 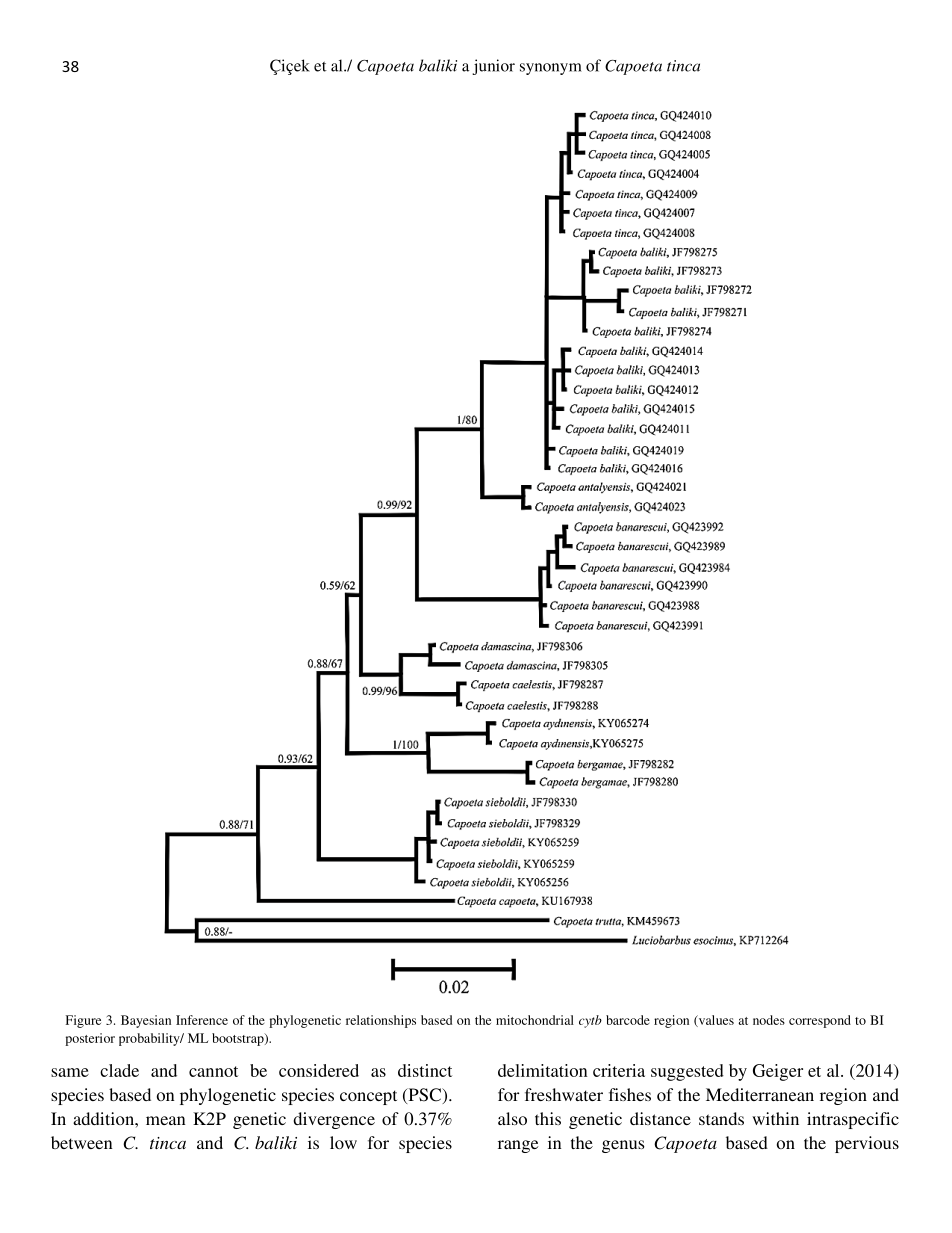 I want to click on junior, so click(x=493, y=67).
